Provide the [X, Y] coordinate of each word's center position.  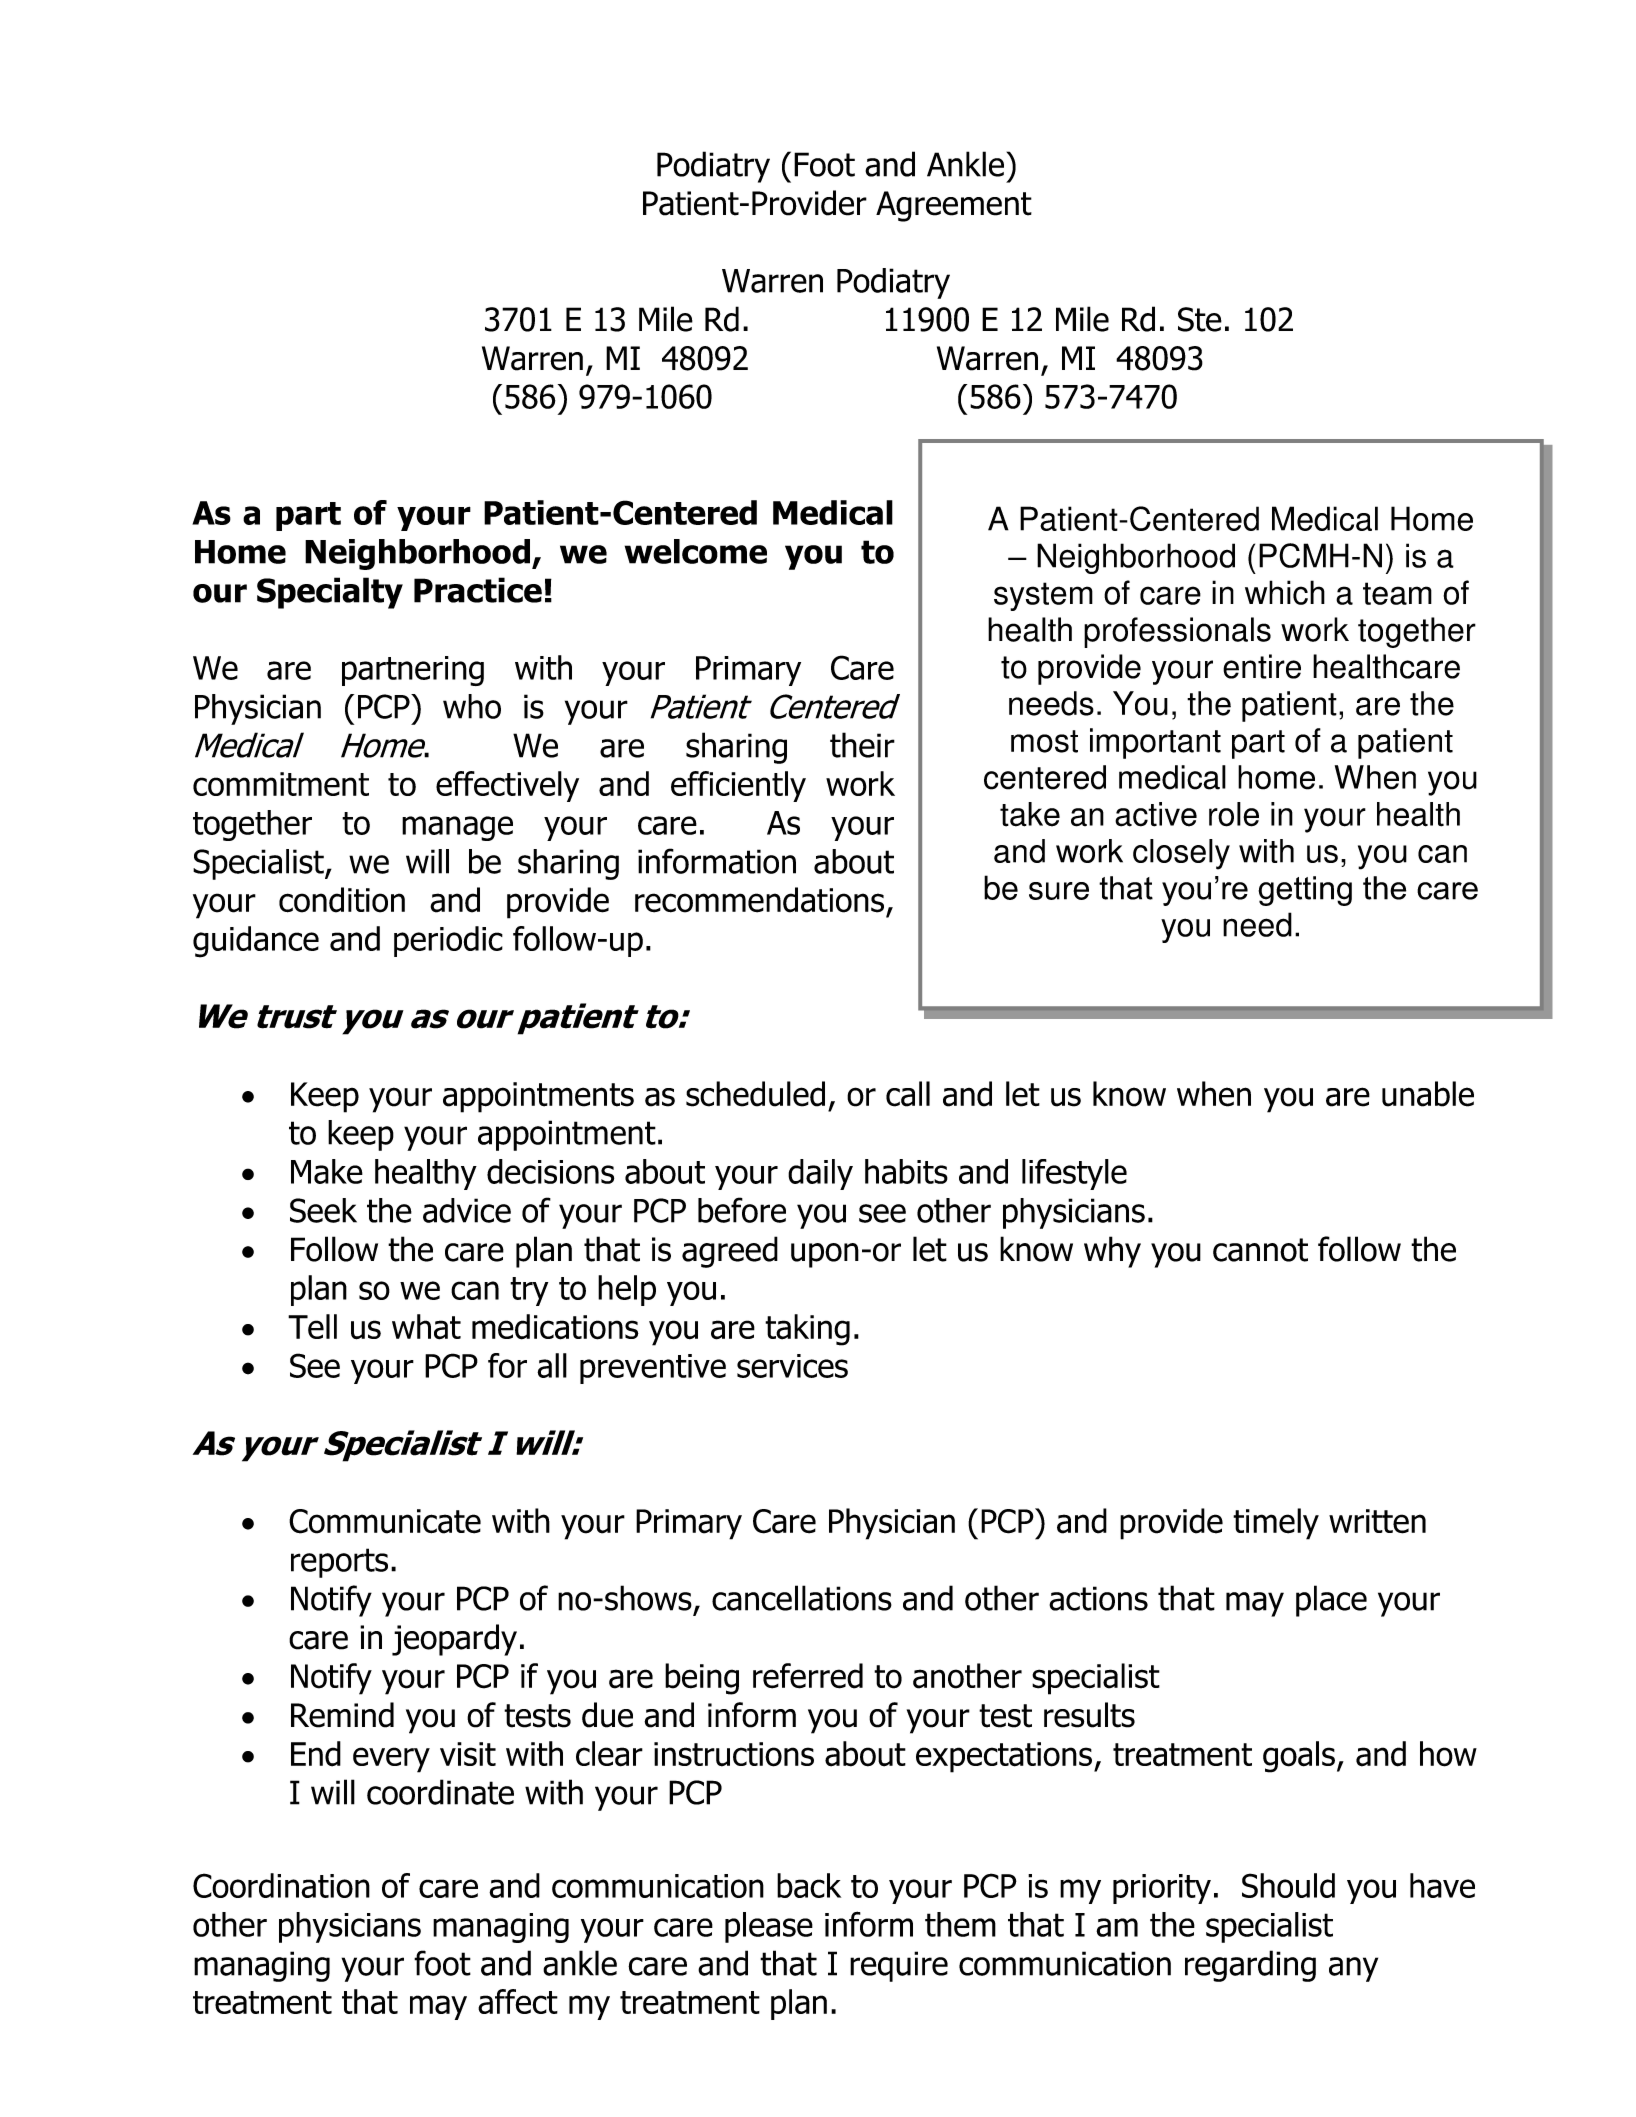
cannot [1260, 1250]
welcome [696, 551]
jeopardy [454, 1640]
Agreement [954, 206]
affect [518, 2001]
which [1285, 592]
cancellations [802, 1598]
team [1397, 593]
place [1331, 1601]
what [426, 1327]
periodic [448, 941]
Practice [478, 590]
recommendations [759, 900]
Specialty [330, 593]
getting [1305, 891]
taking [807, 1330]
